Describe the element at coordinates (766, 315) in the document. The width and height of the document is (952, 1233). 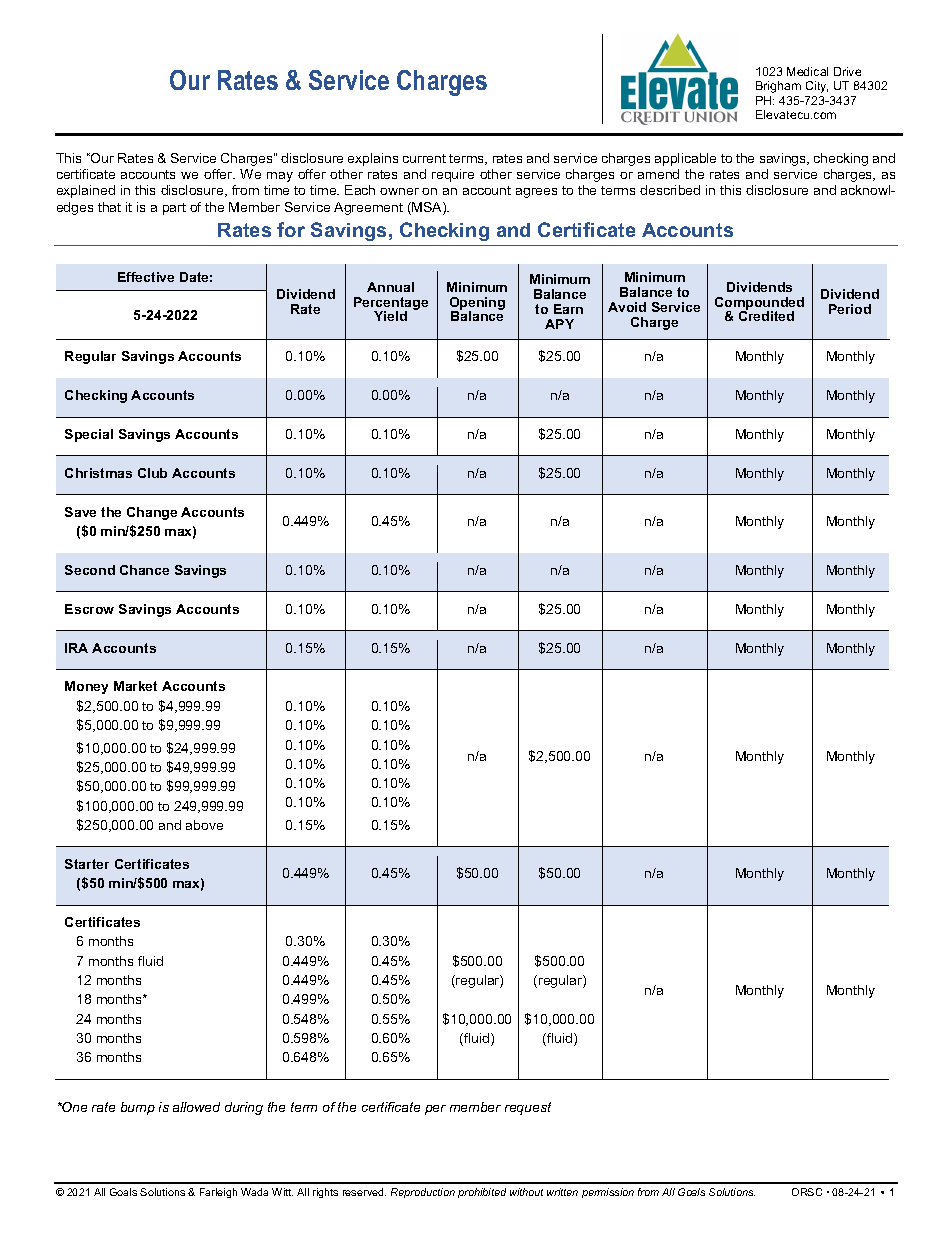
I see `Credited` at that location.
